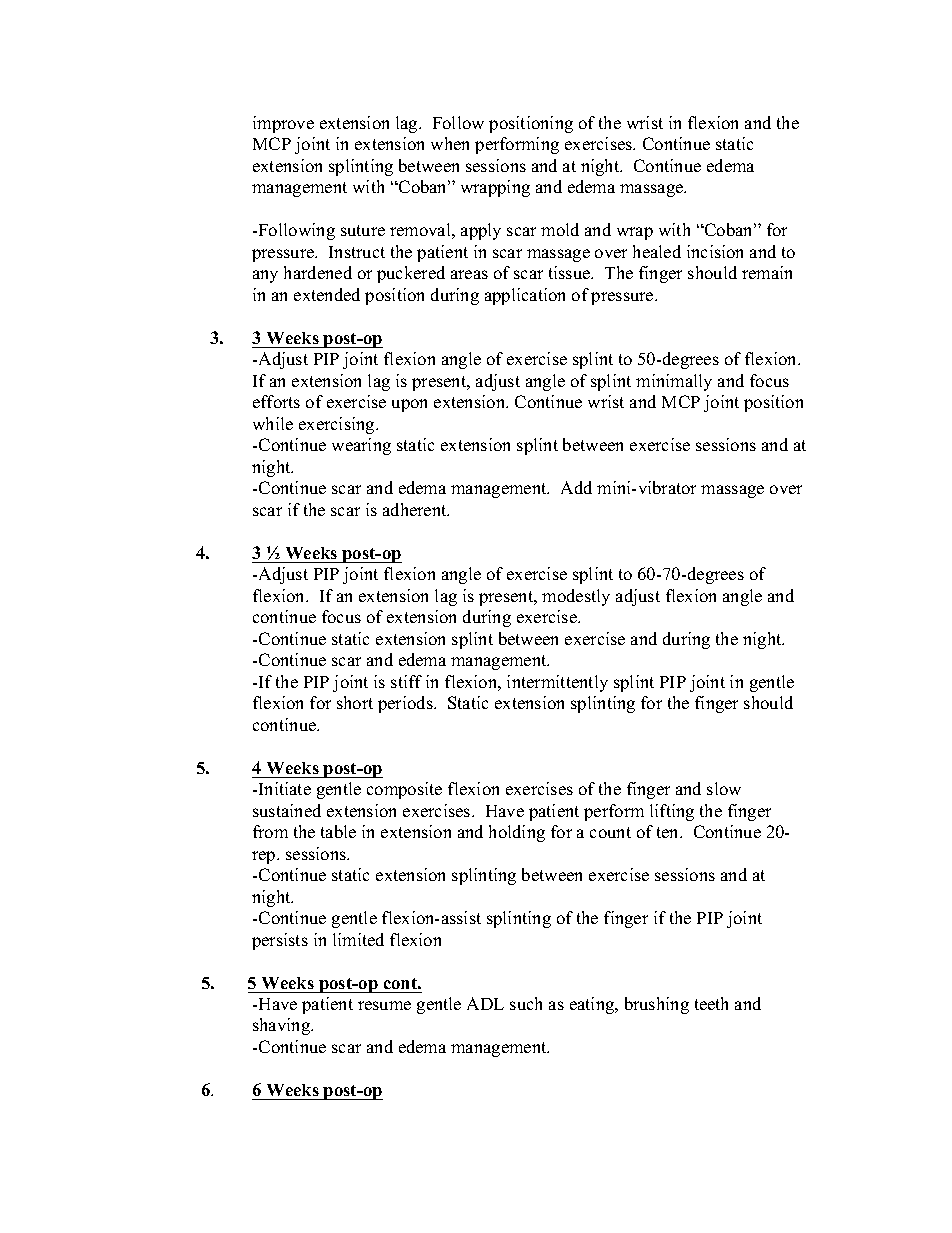 This image has width=952, height=1233. Describe the element at coordinates (283, 1026) in the image. I see `shaving` at that location.
